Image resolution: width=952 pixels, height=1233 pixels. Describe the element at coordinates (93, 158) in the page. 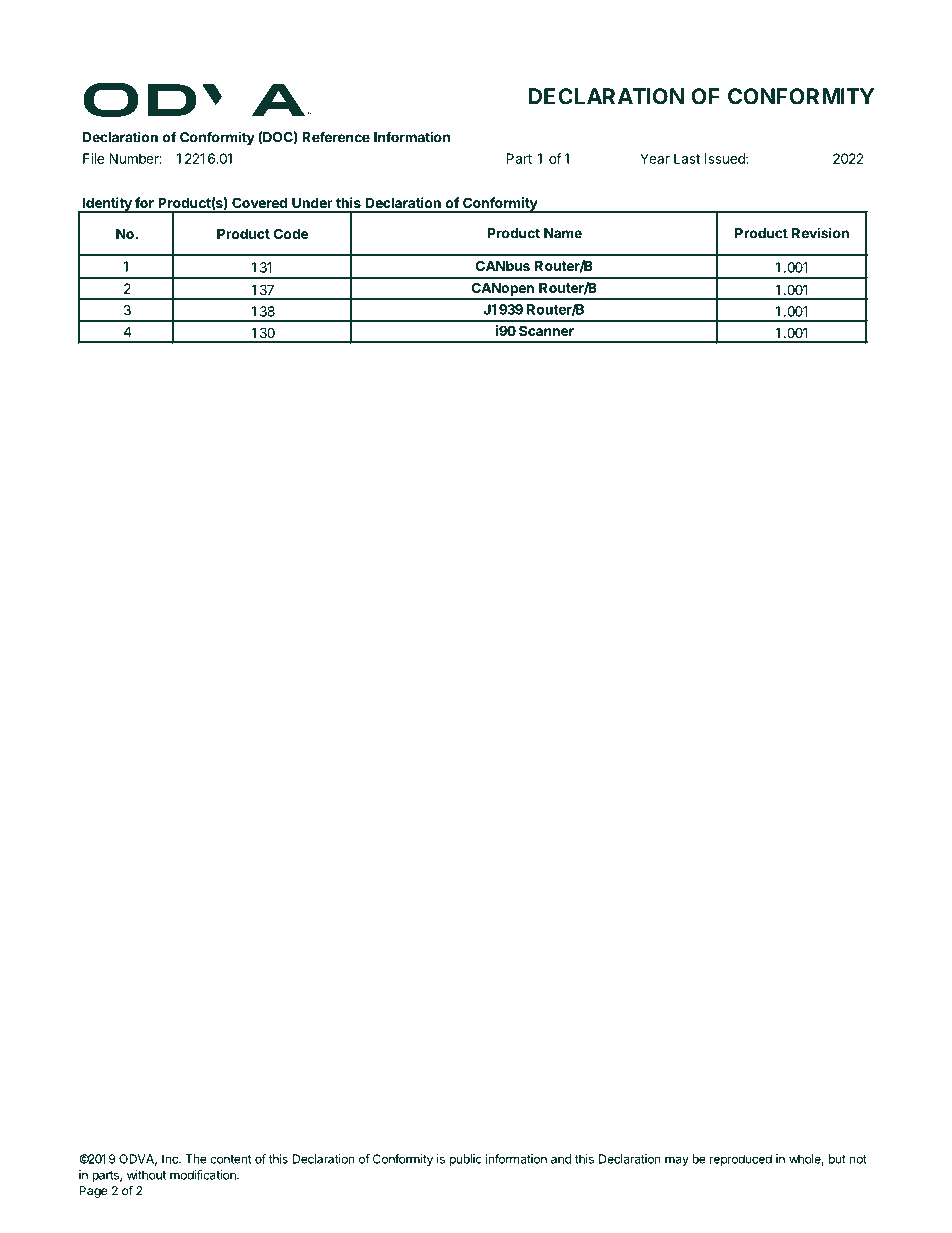

I see `File` at that location.
